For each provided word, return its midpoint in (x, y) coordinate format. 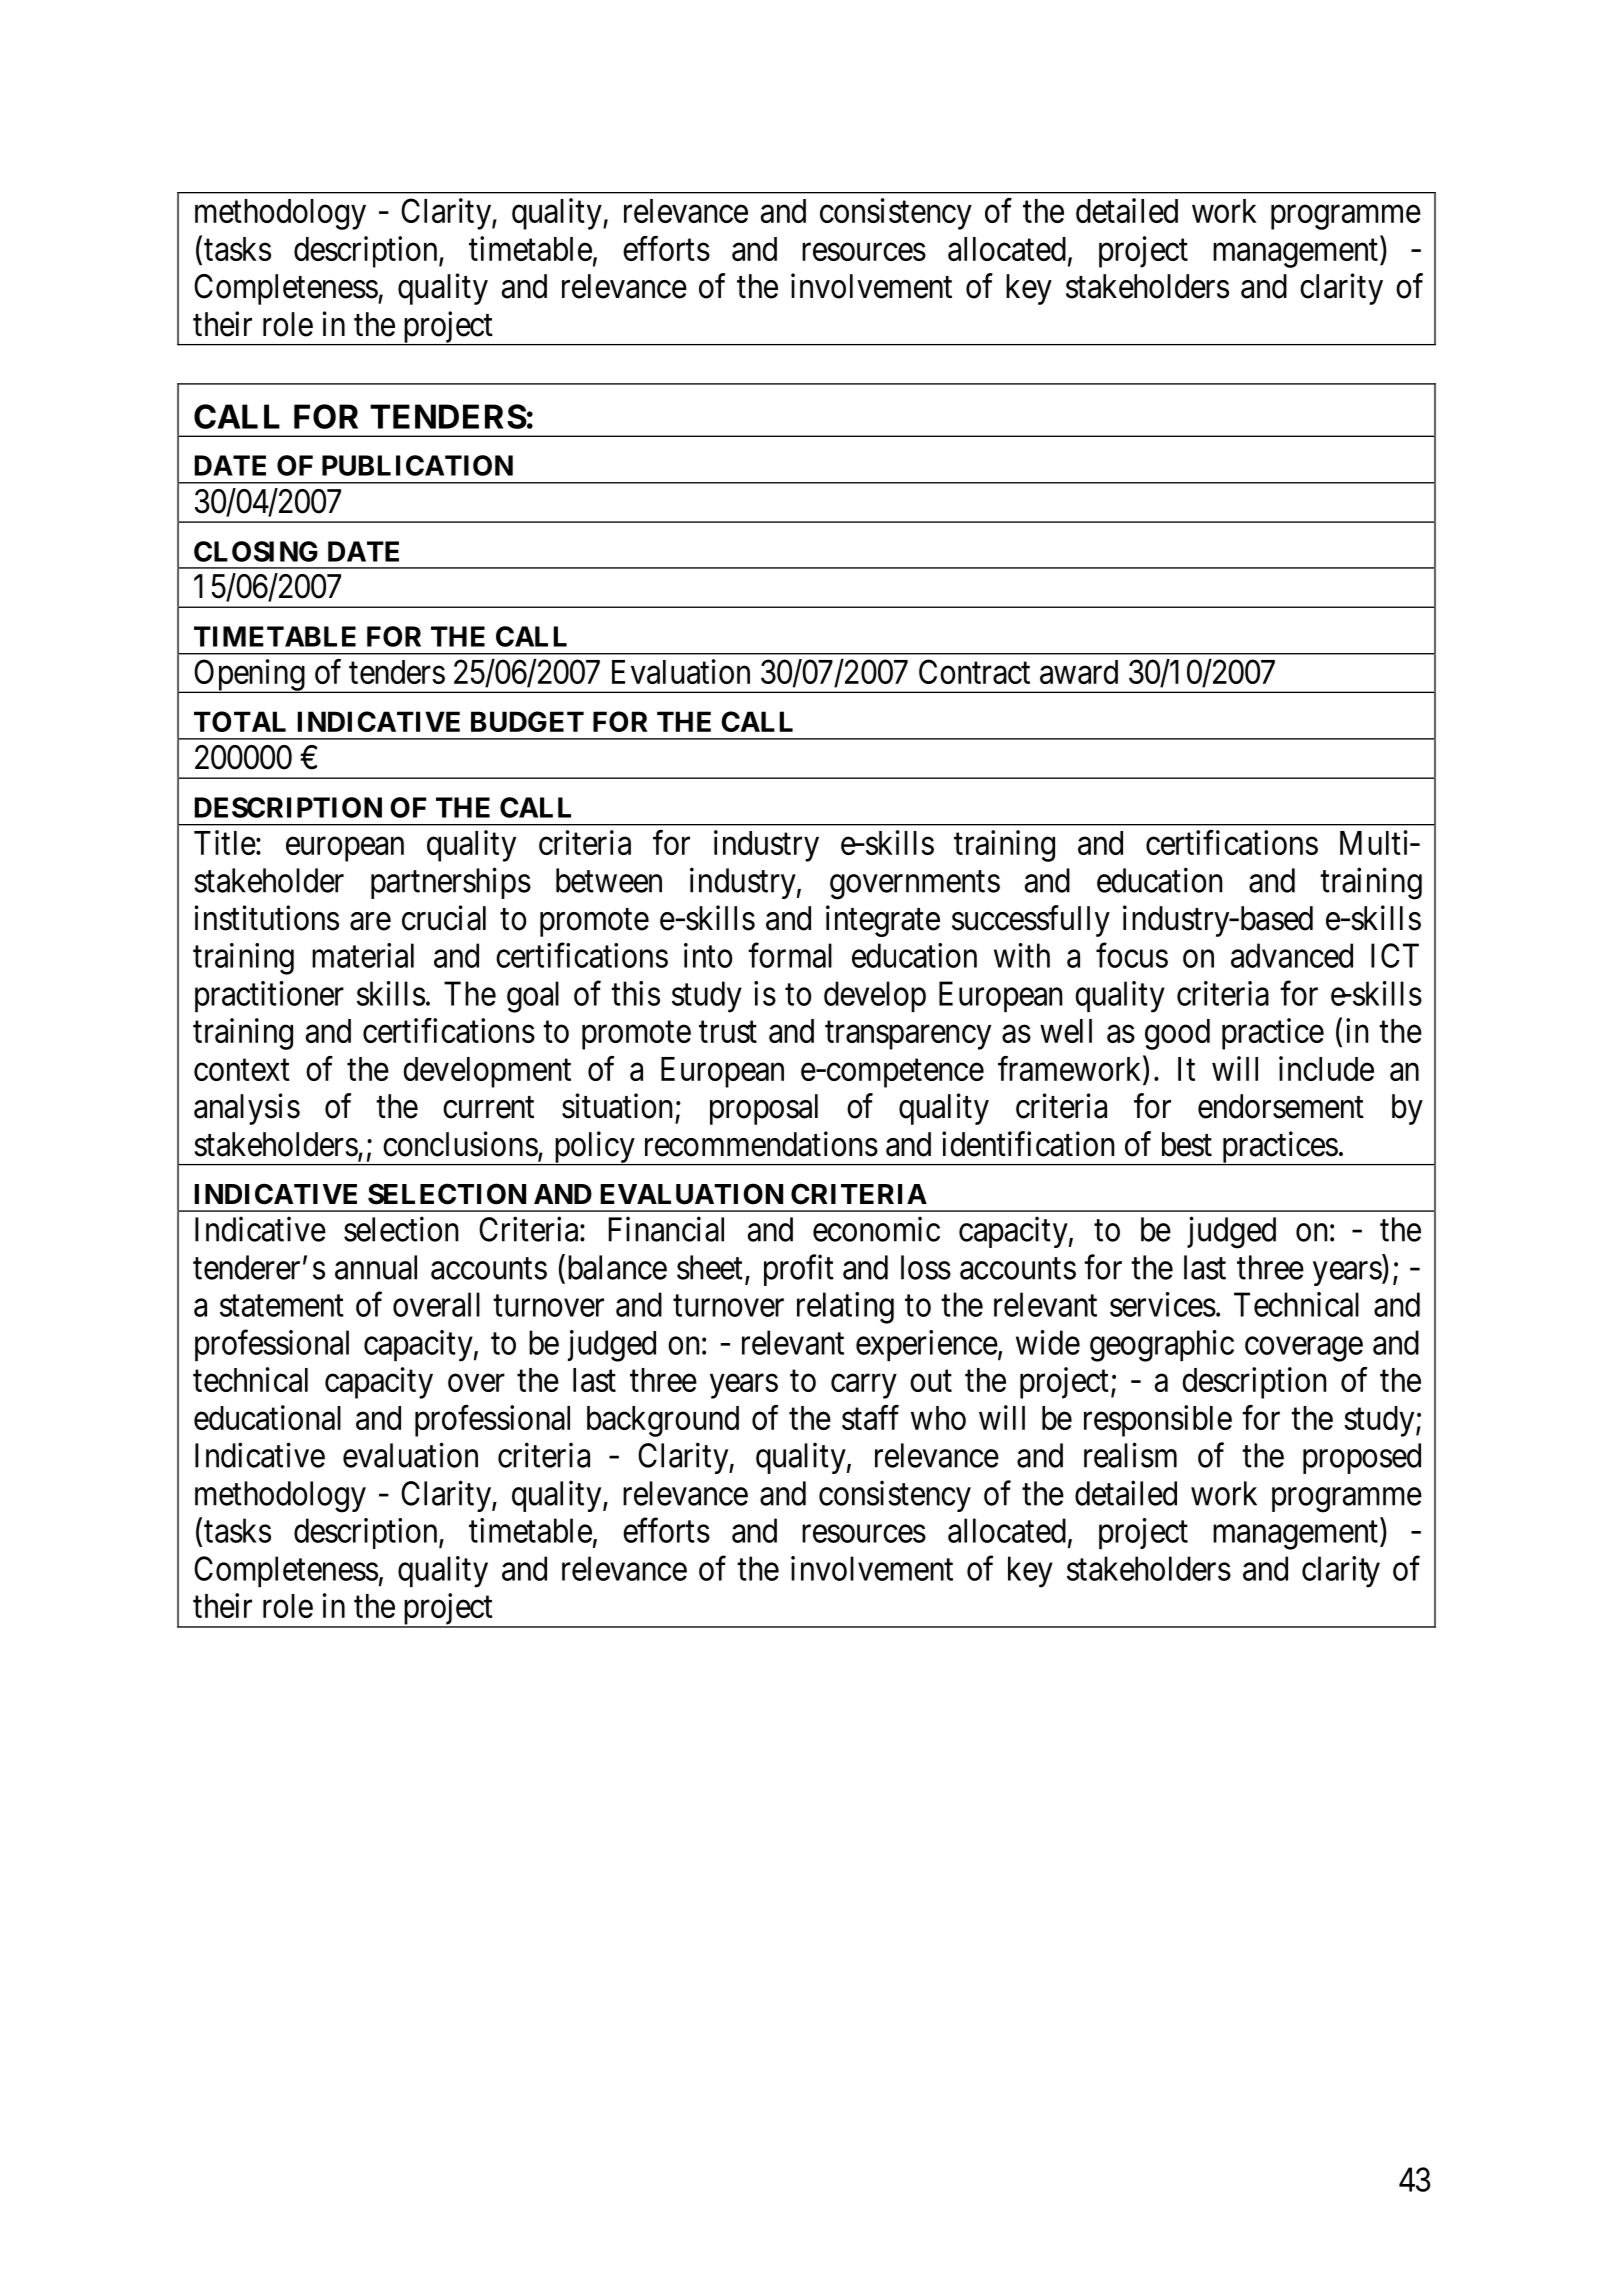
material (363, 955)
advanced (1292, 955)
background (663, 1421)
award (1079, 672)
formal (790, 955)
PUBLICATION (417, 465)
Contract (974, 671)
